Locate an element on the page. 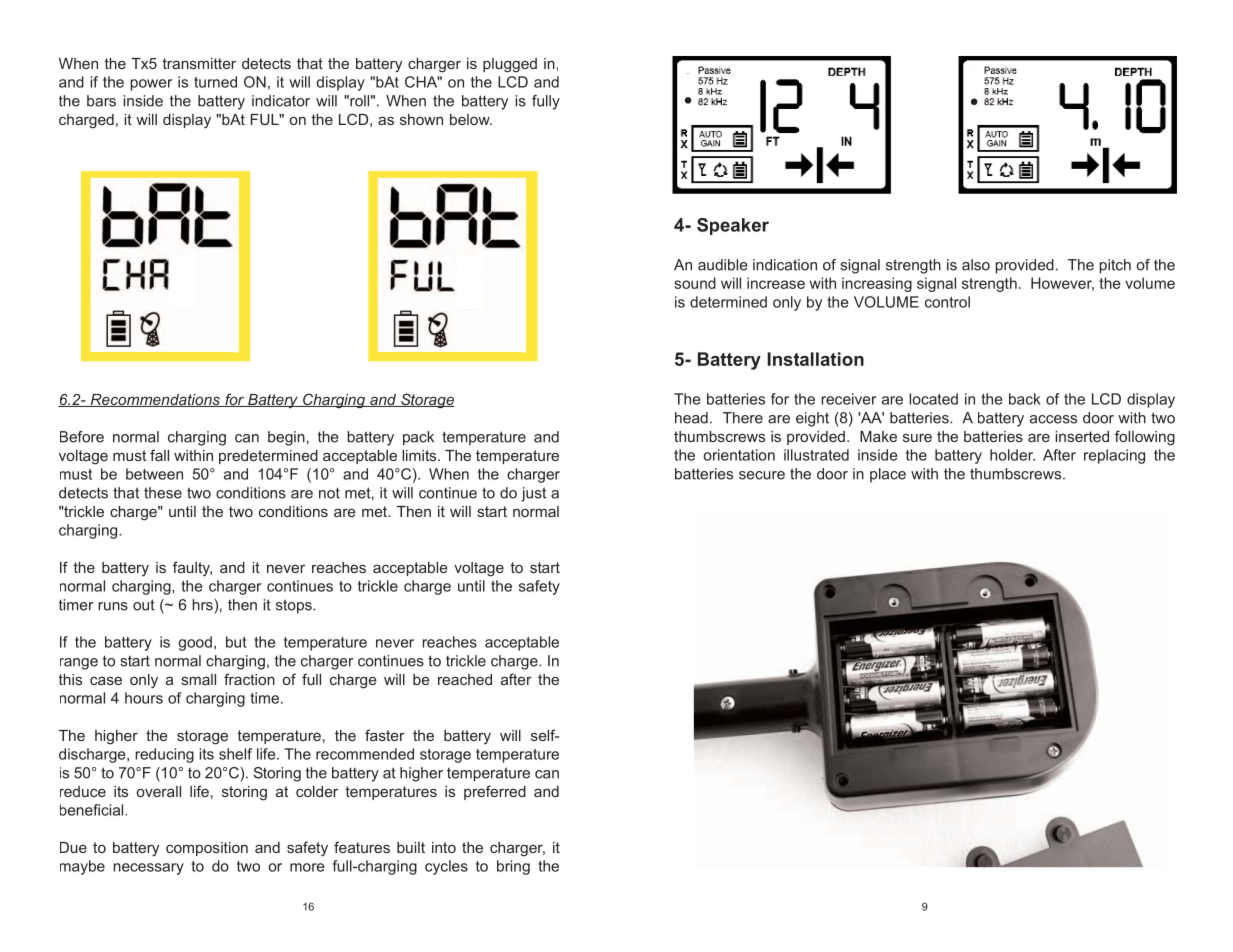  also is located at coordinates (976, 265).
